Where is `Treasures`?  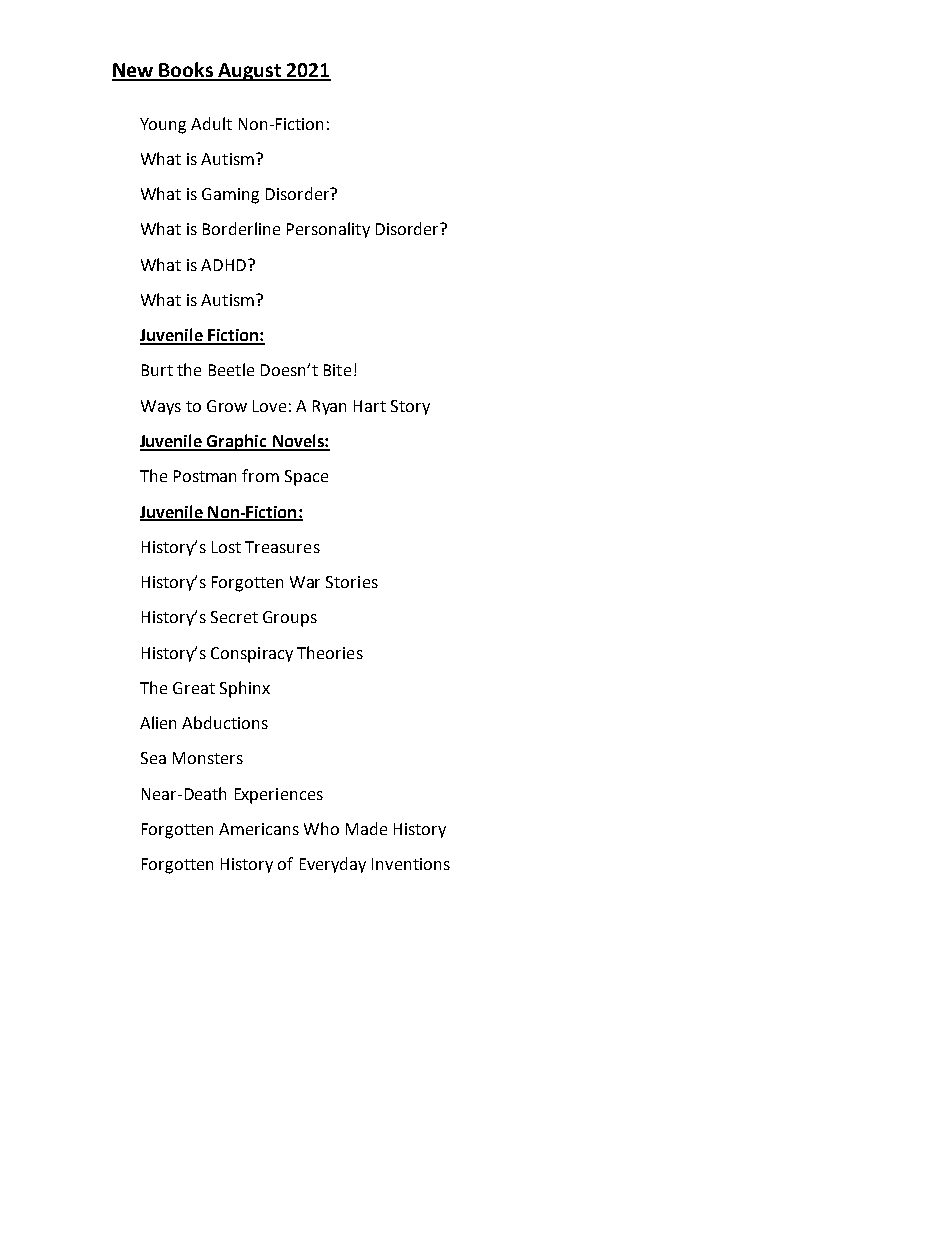 Treasures is located at coordinates (282, 547).
